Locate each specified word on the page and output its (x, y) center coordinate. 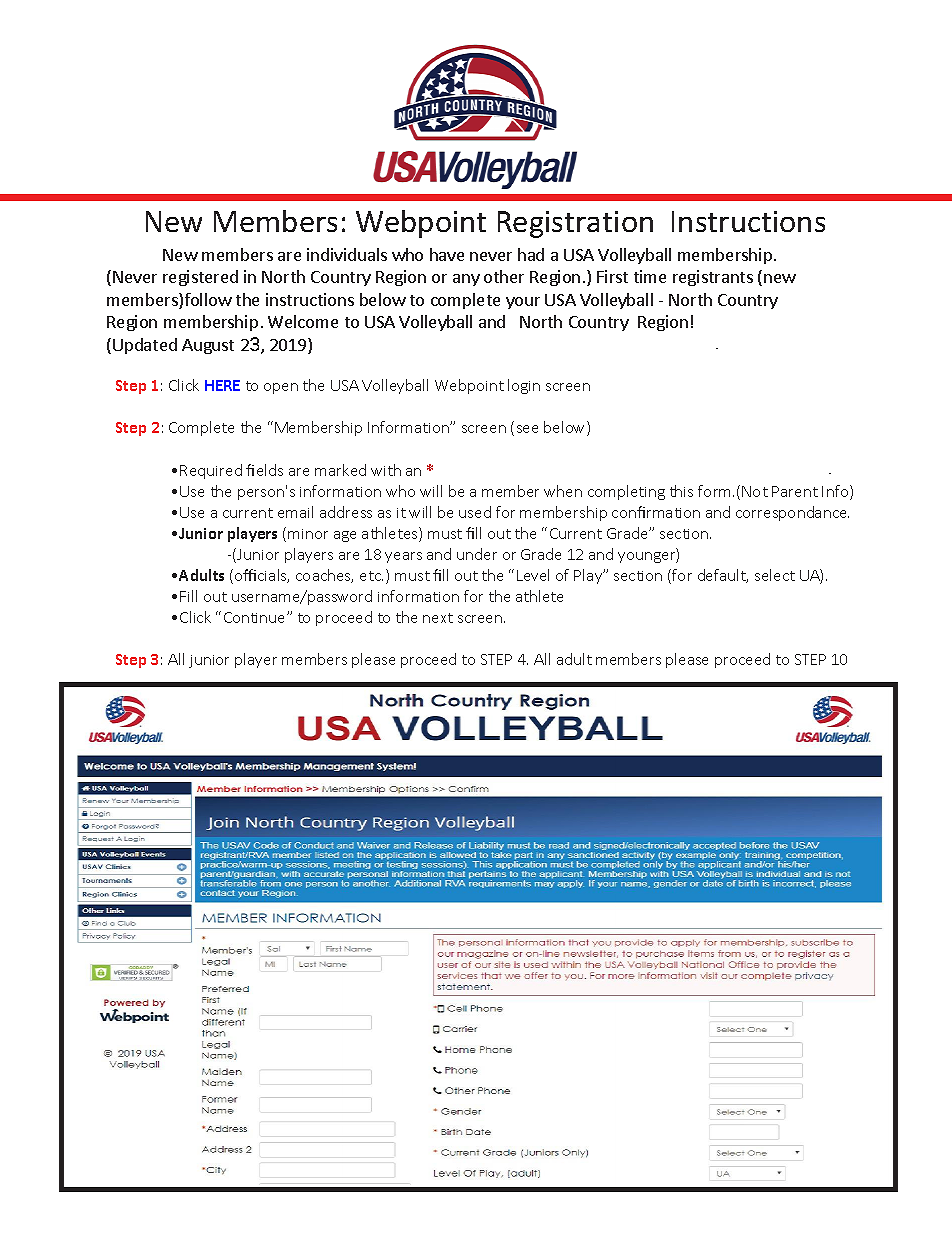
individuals (347, 254)
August (208, 346)
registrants (713, 278)
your (523, 303)
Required (211, 471)
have (447, 254)
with (386, 470)
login (524, 386)
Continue (256, 617)
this (681, 491)
